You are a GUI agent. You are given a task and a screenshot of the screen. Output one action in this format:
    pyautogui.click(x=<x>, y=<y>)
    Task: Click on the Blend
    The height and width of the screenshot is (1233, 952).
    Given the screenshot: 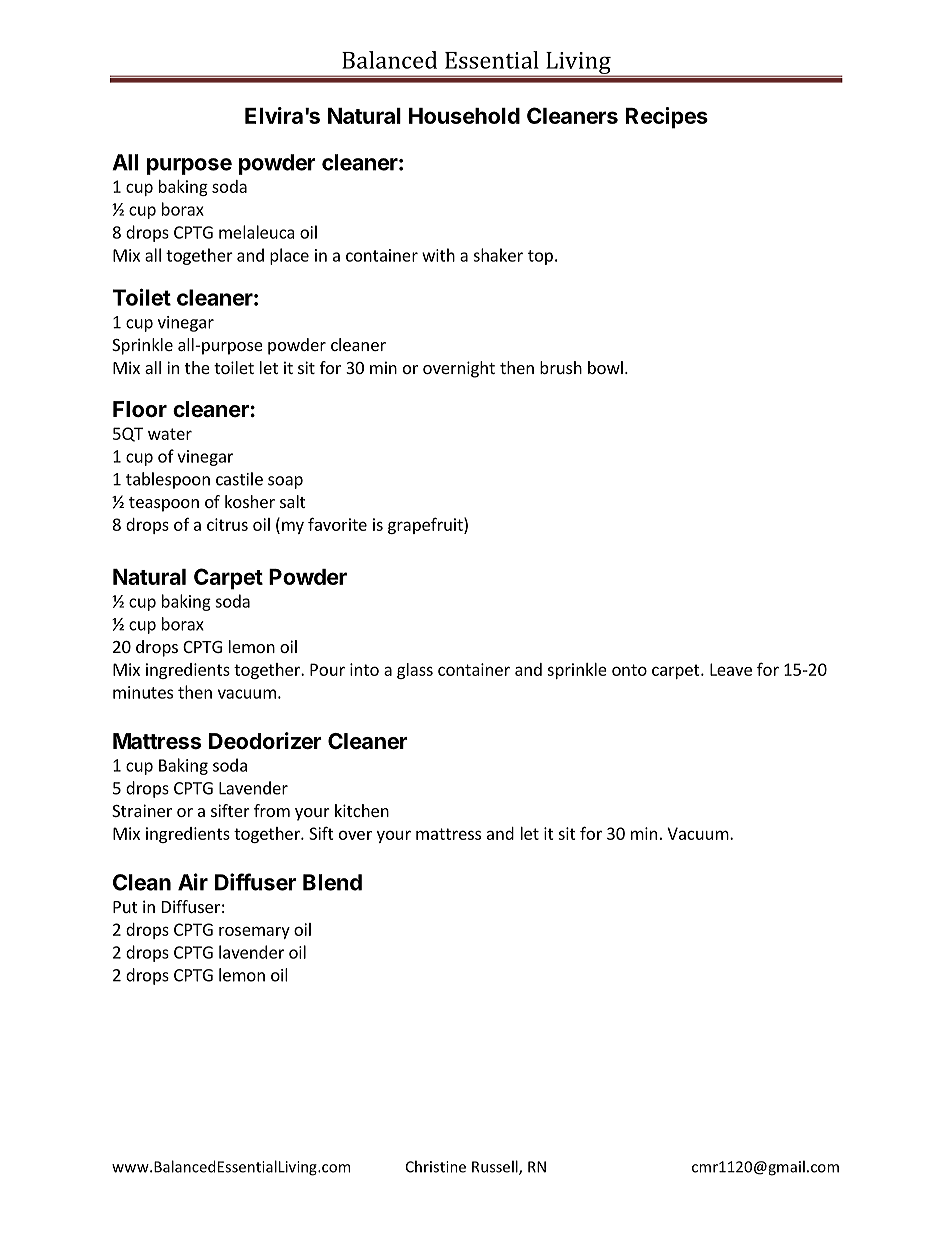 What is the action you would take?
    pyautogui.click(x=332, y=882)
